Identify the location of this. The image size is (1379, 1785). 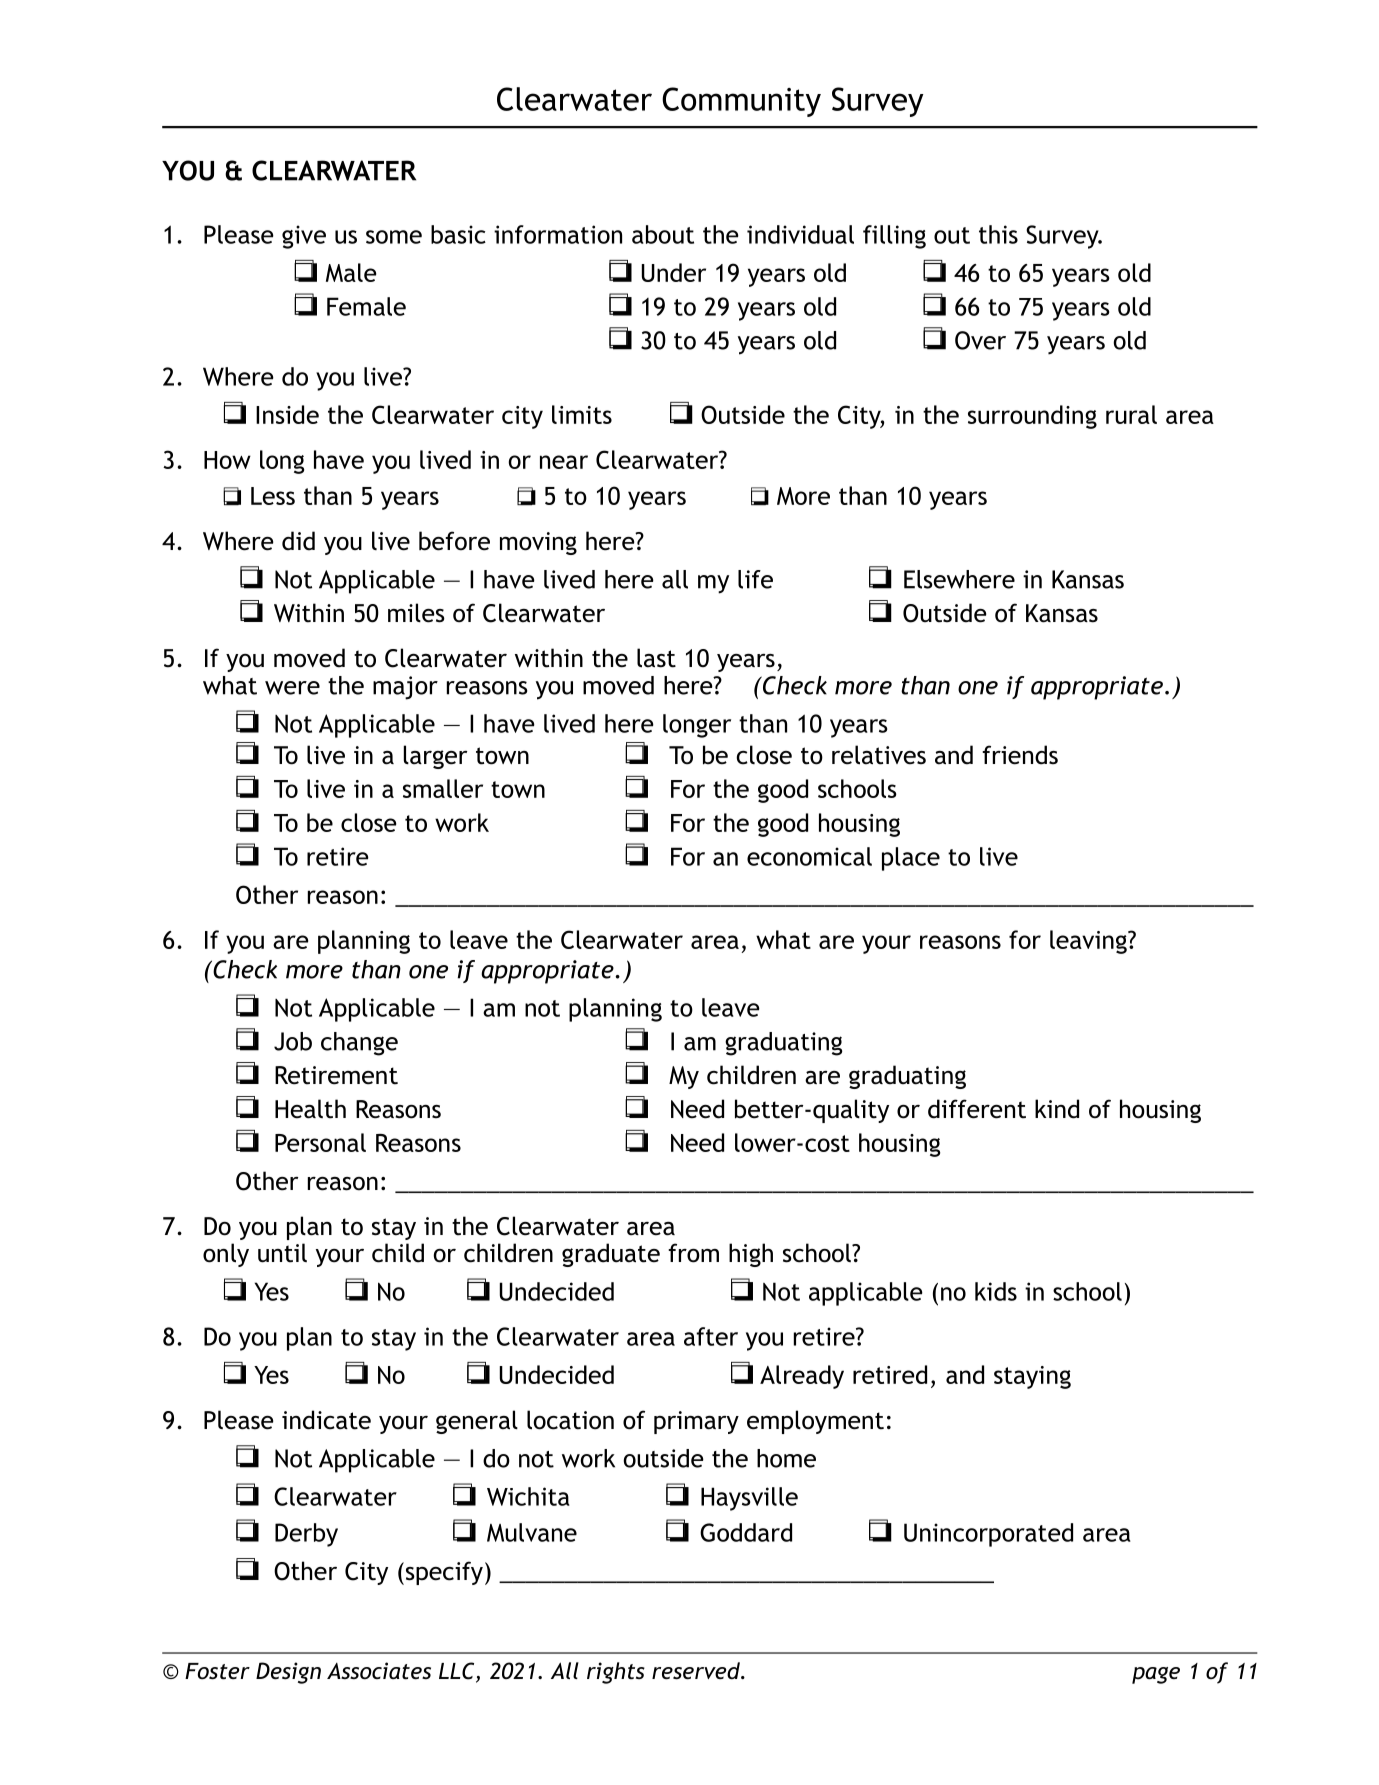
(998, 234).
